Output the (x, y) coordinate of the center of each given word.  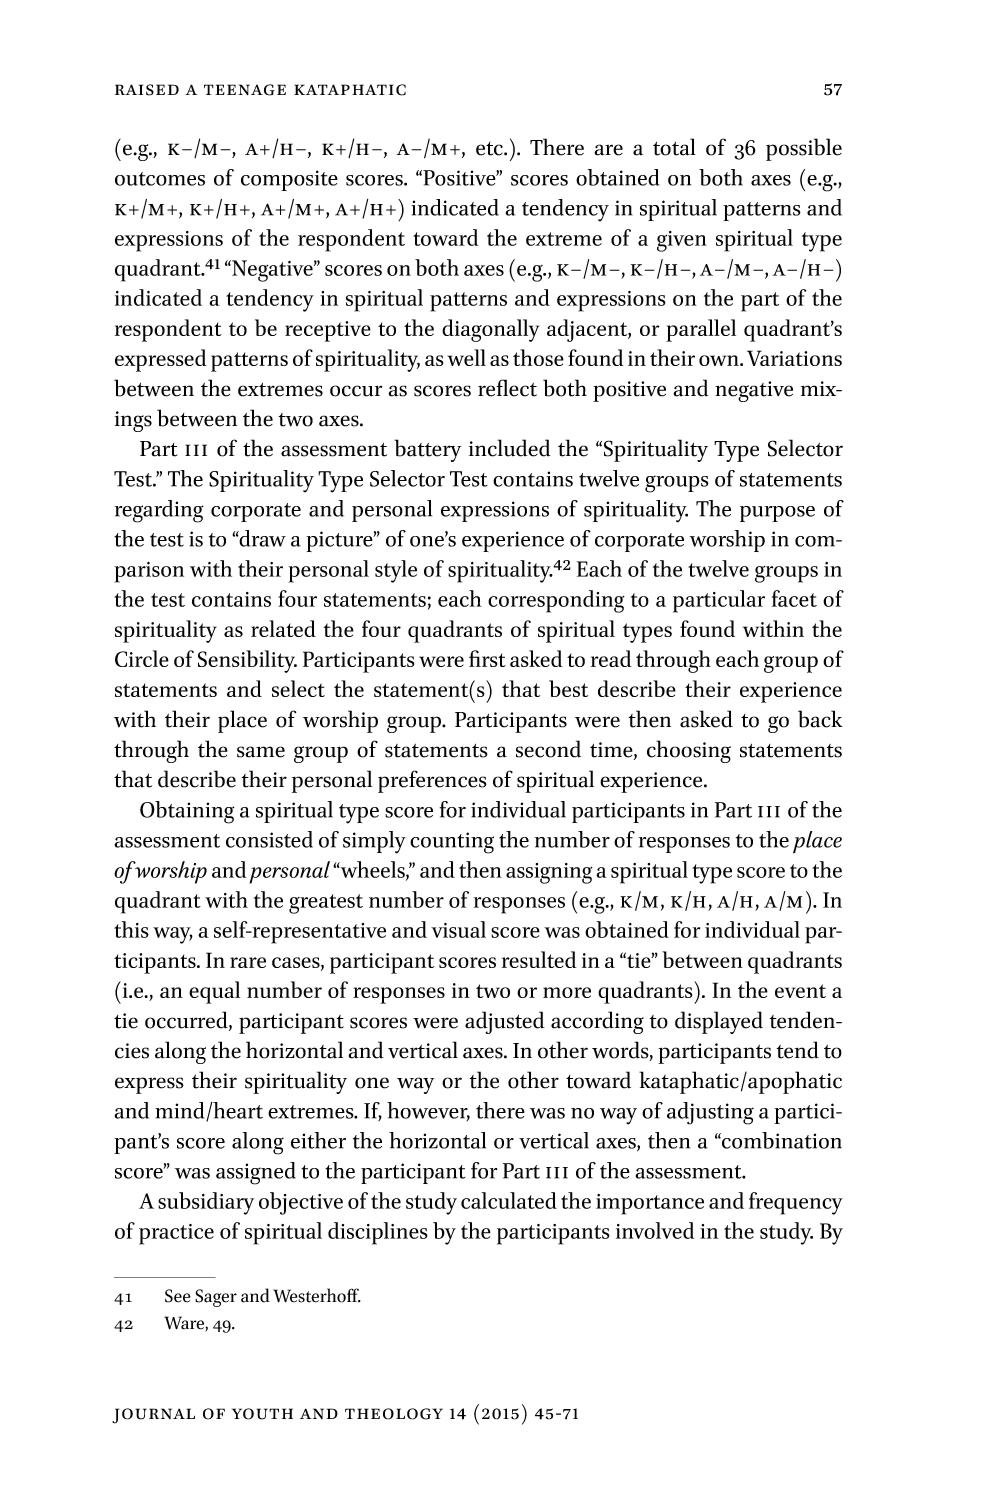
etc (490, 149)
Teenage (245, 90)
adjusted (505, 1022)
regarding (159, 511)
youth (262, 1414)
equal (214, 992)
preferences (432, 781)
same (261, 752)
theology (394, 1414)
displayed (719, 1022)
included (510, 448)
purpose (777, 514)
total (674, 147)
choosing (689, 751)
